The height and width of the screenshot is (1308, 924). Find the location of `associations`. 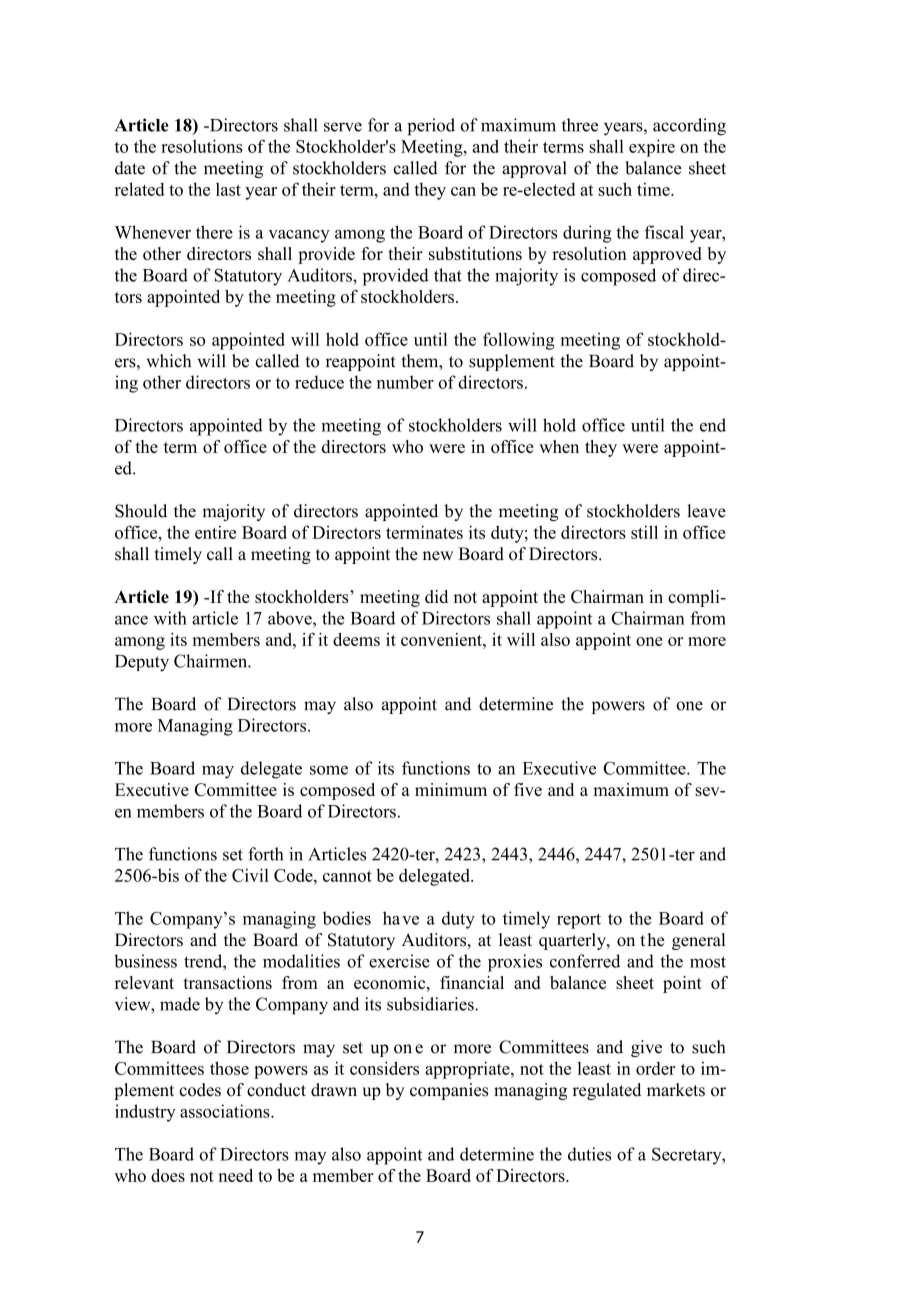

associations is located at coordinates (226, 1111).
